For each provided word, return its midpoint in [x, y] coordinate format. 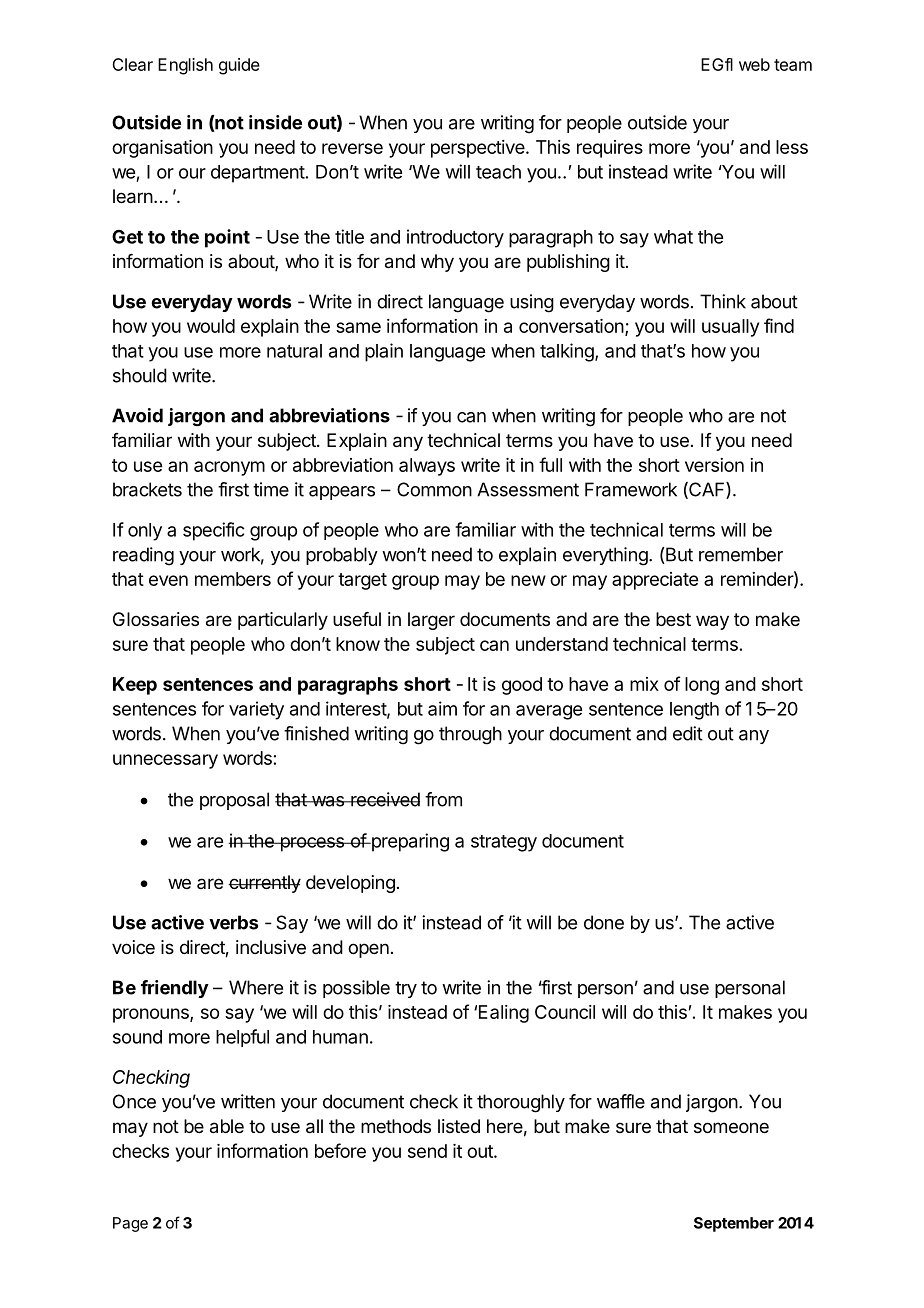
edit [688, 733]
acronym [229, 468]
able [227, 1126]
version [714, 465]
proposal [234, 801]
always [427, 467]
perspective [479, 149]
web [754, 64]
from [443, 799]
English [185, 66]
